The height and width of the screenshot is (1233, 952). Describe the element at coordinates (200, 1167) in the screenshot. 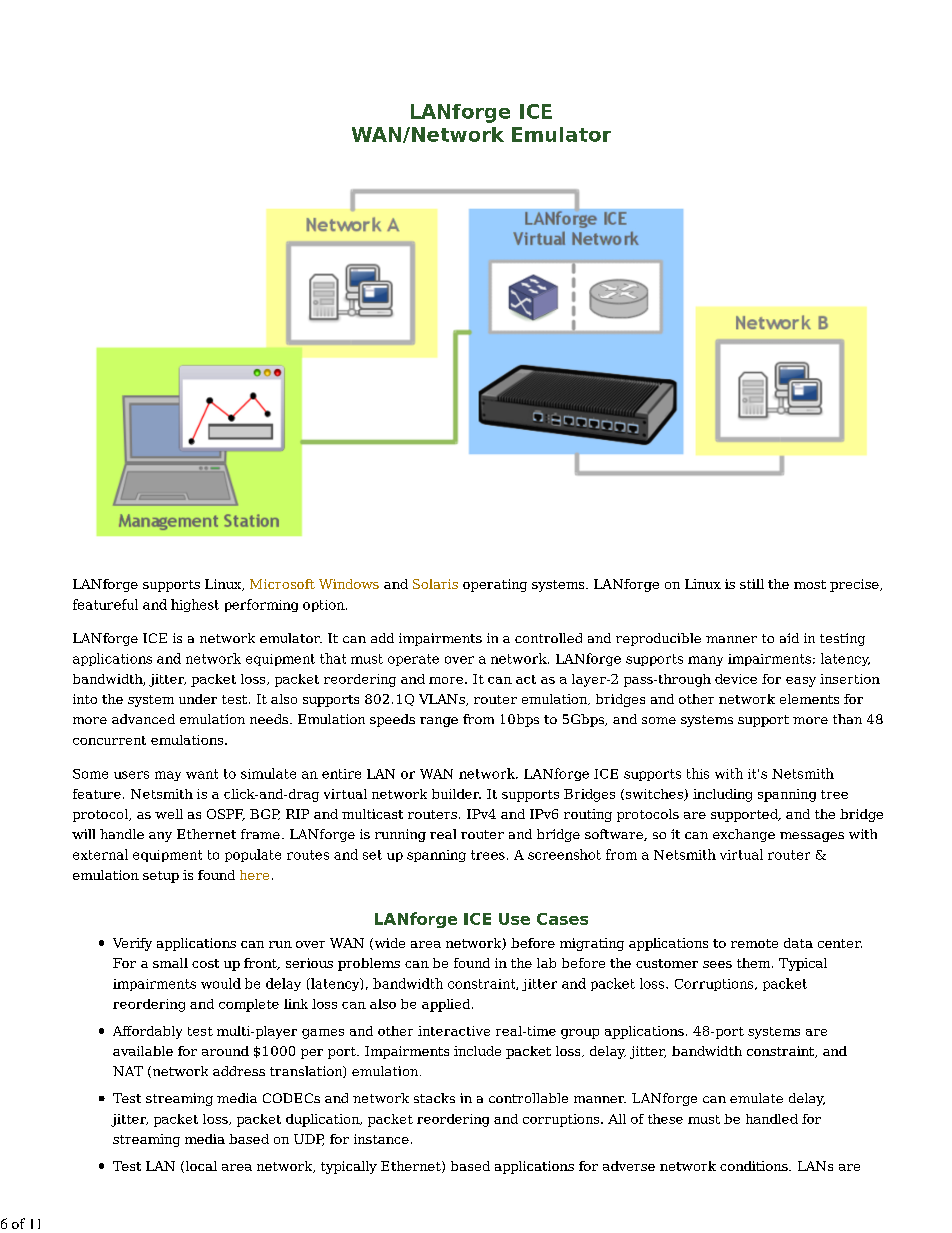

I see `local` at that location.
